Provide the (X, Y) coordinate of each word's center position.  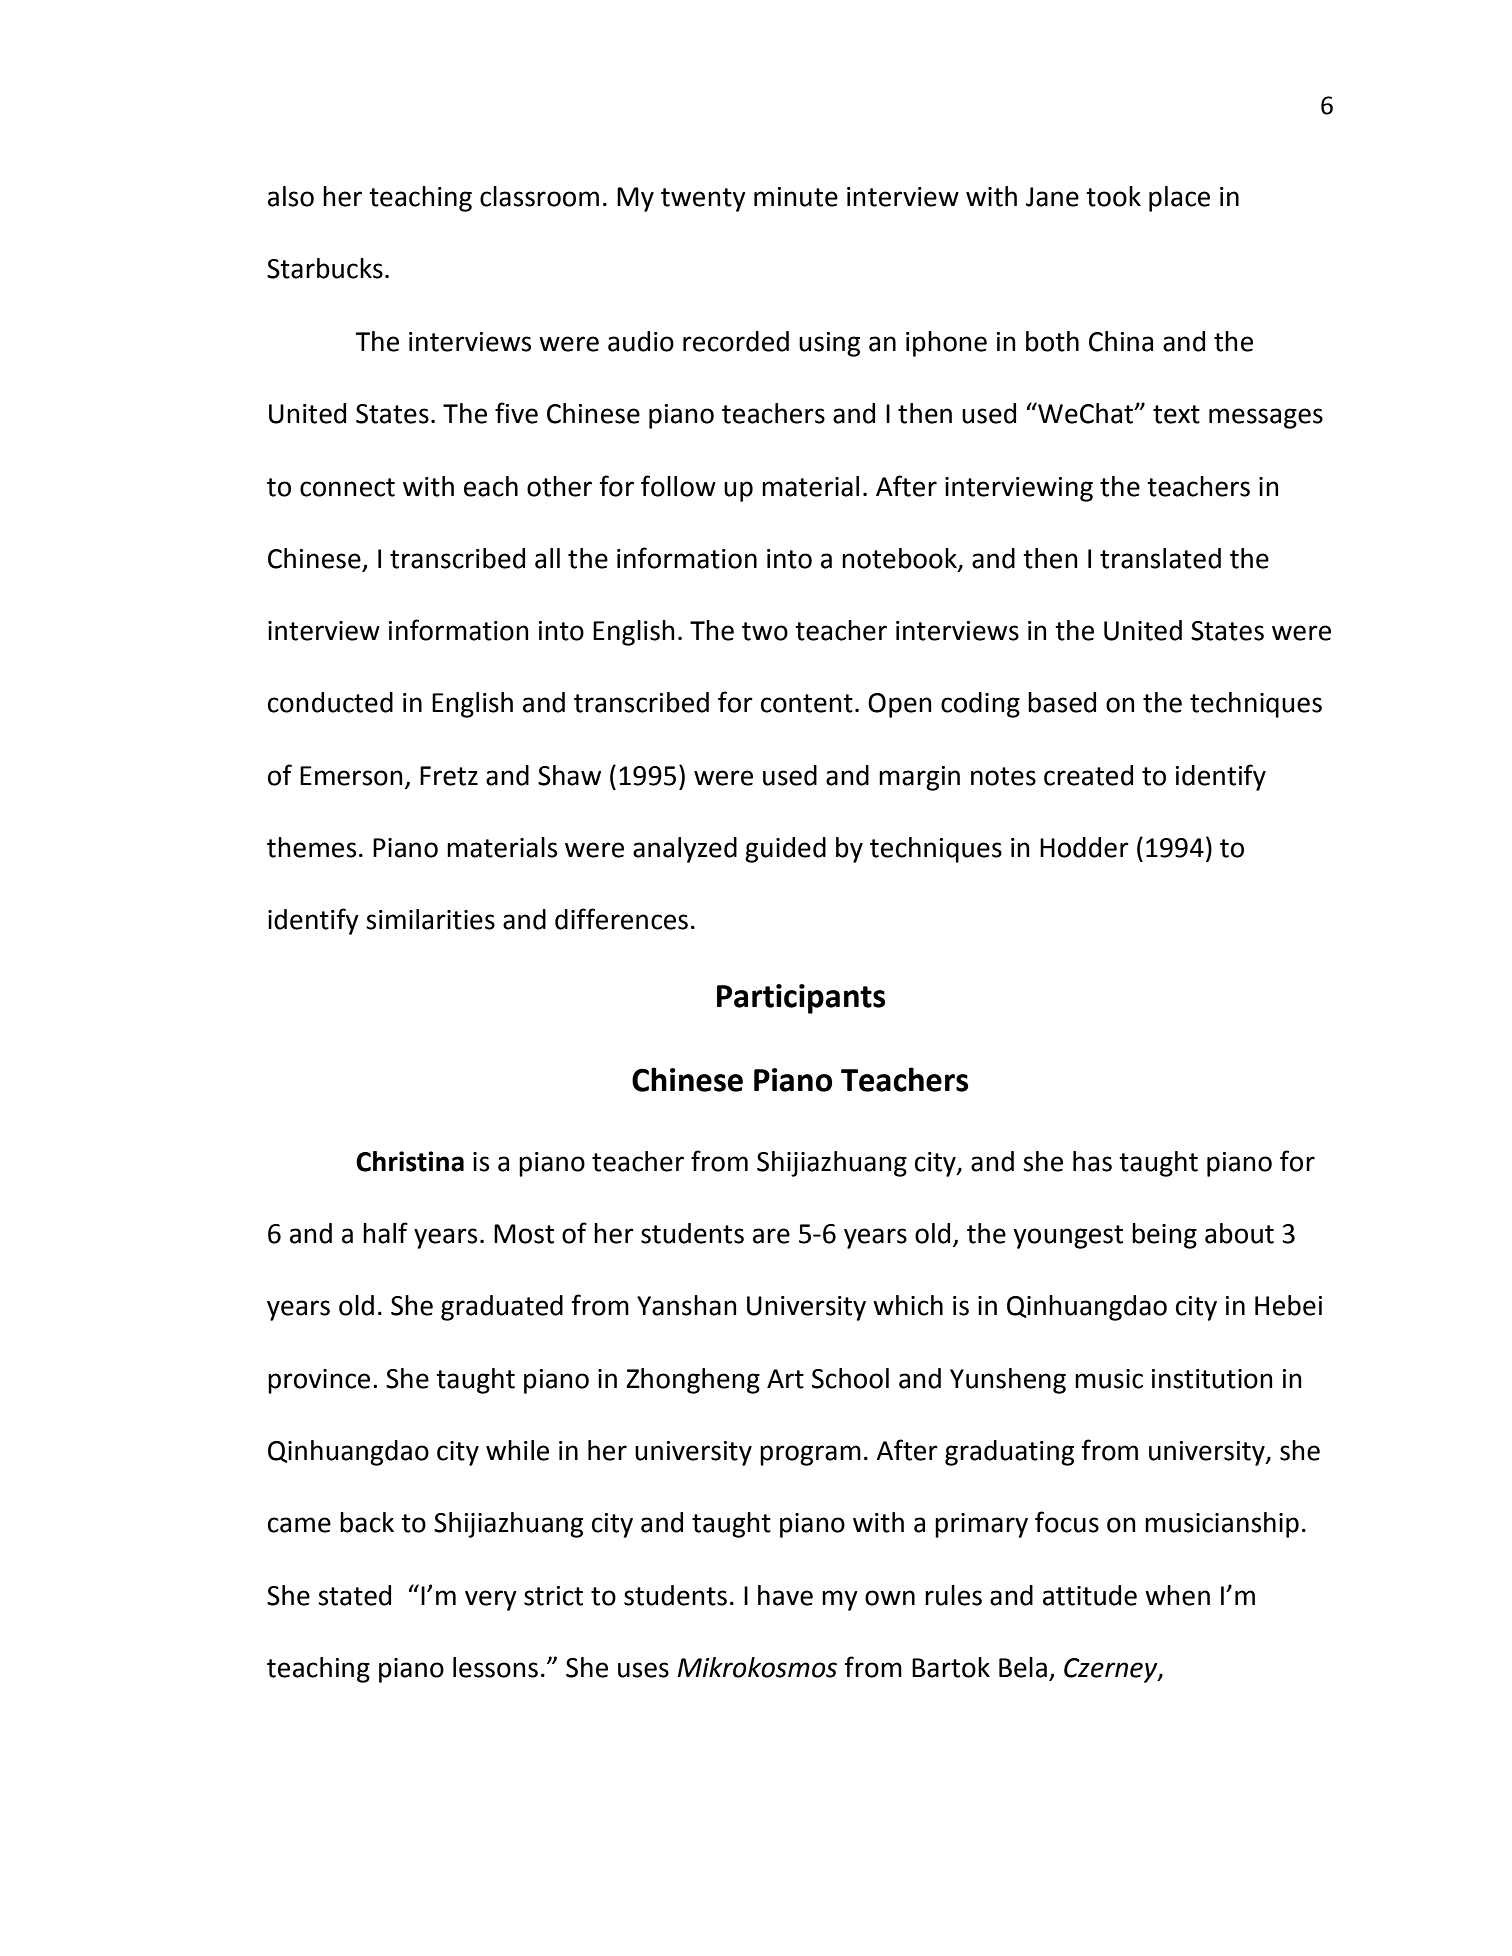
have (785, 1595)
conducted (330, 702)
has (1092, 1161)
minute (796, 197)
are (771, 1236)
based (1062, 702)
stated (354, 1595)
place (1179, 199)
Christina (410, 1161)
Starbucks (325, 268)
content (807, 703)
